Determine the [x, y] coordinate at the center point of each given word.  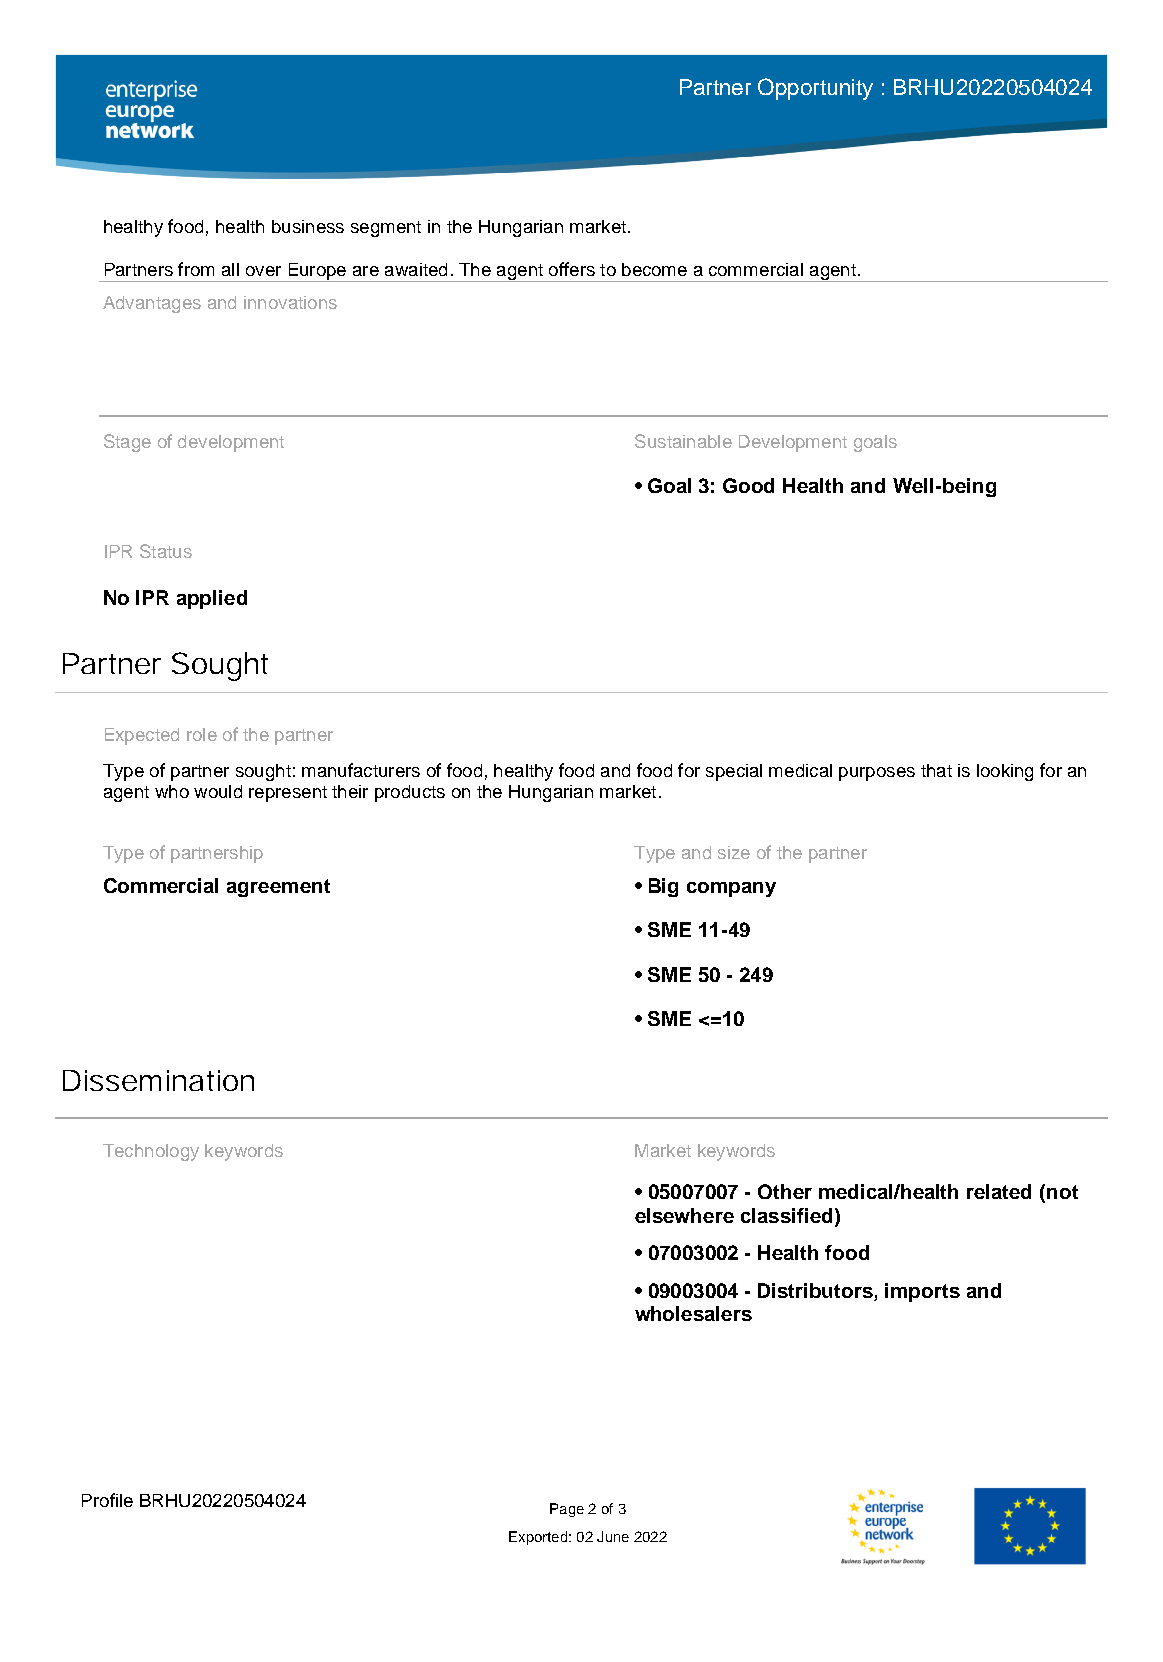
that [936, 770]
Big [663, 887]
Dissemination [158, 1080]
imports [922, 1292]
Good [748, 485]
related [999, 1191]
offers [572, 269]
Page [567, 1510]
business [308, 226]
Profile [107, 1500]
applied [212, 599]
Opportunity [815, 89]
